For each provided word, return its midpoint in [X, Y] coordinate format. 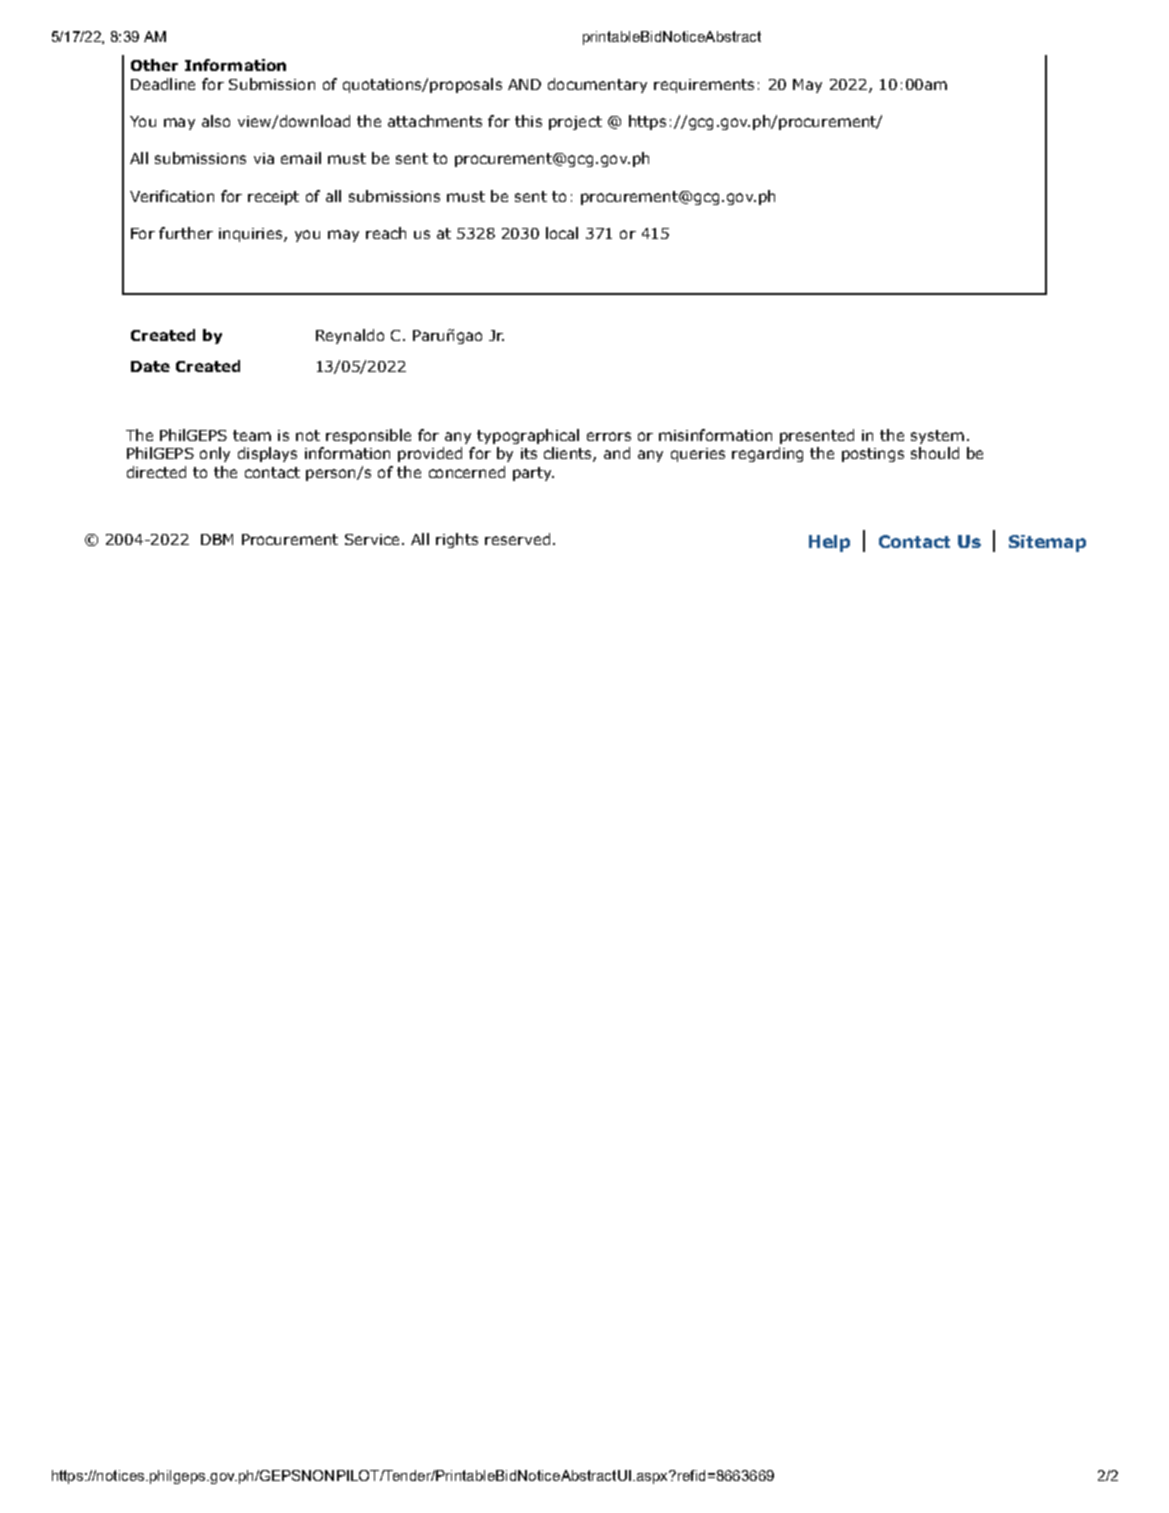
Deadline [163, 84]
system [937, 437]
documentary [597, 85]
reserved [517, 539]
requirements [704, 86]
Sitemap [1047, 543]
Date [150, 366]
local [562, 233]
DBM [217, 539]
